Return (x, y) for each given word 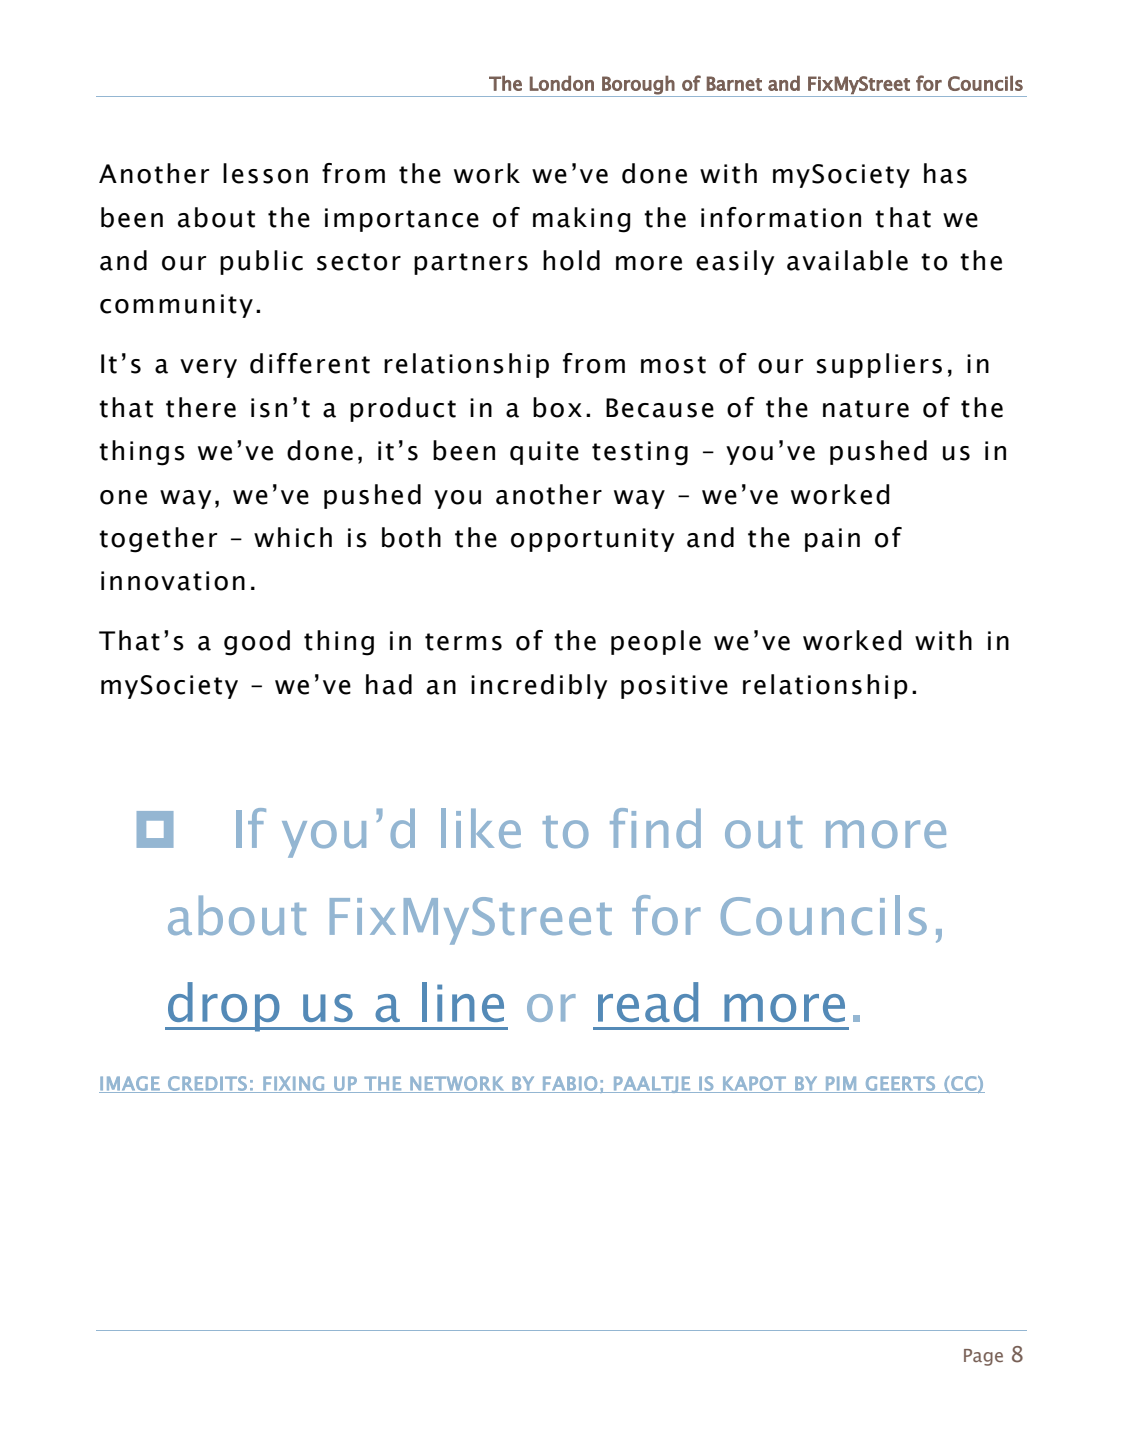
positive (674, 687)
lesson (265, 173)
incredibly (539, 686)
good (257, 643)
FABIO (570, 1084)
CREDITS (207, 1084)
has (945, 173)
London (562, 83)
